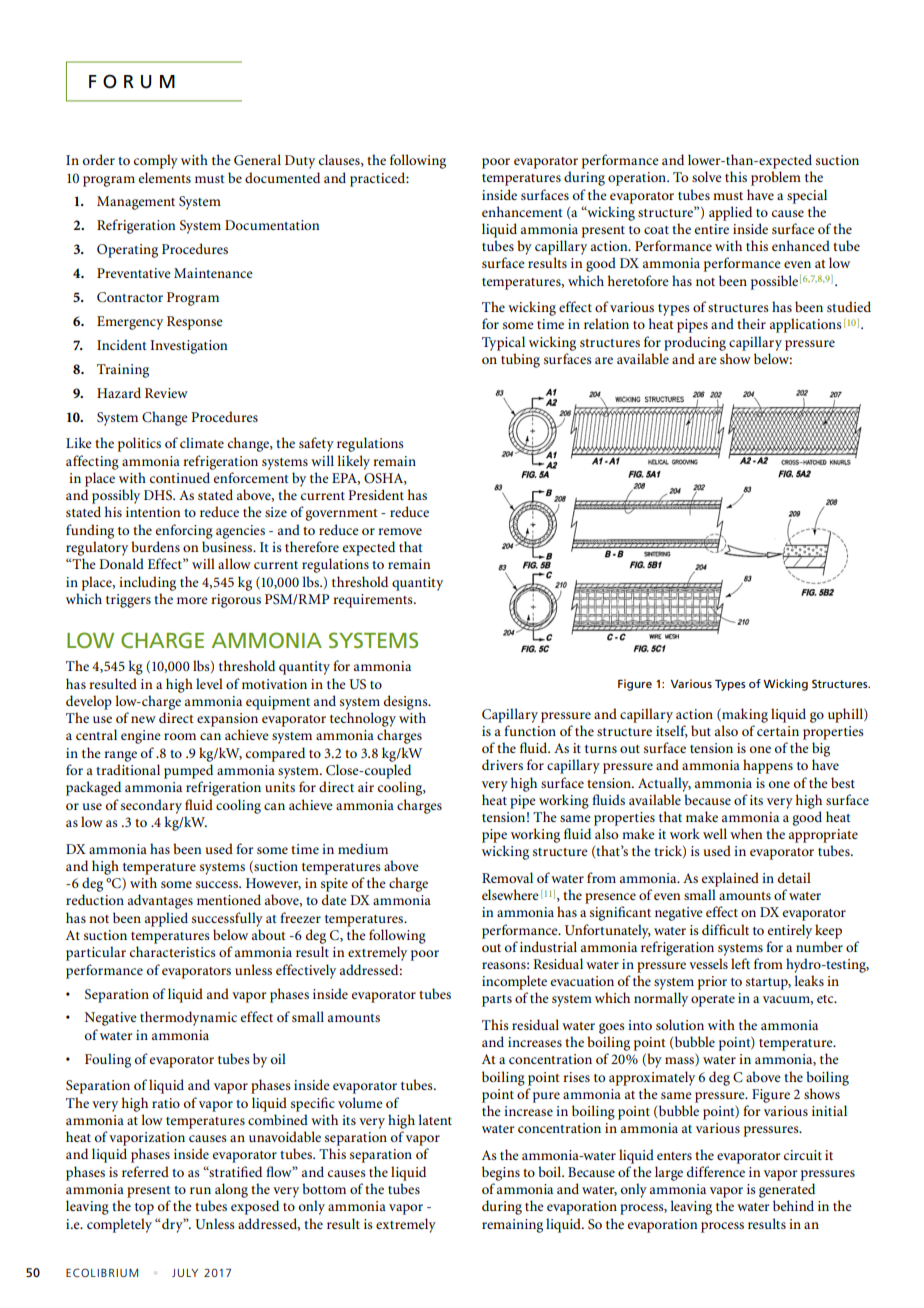  Describe the element at coordinates (778, 731) in the page. I see `certain` at that location.
